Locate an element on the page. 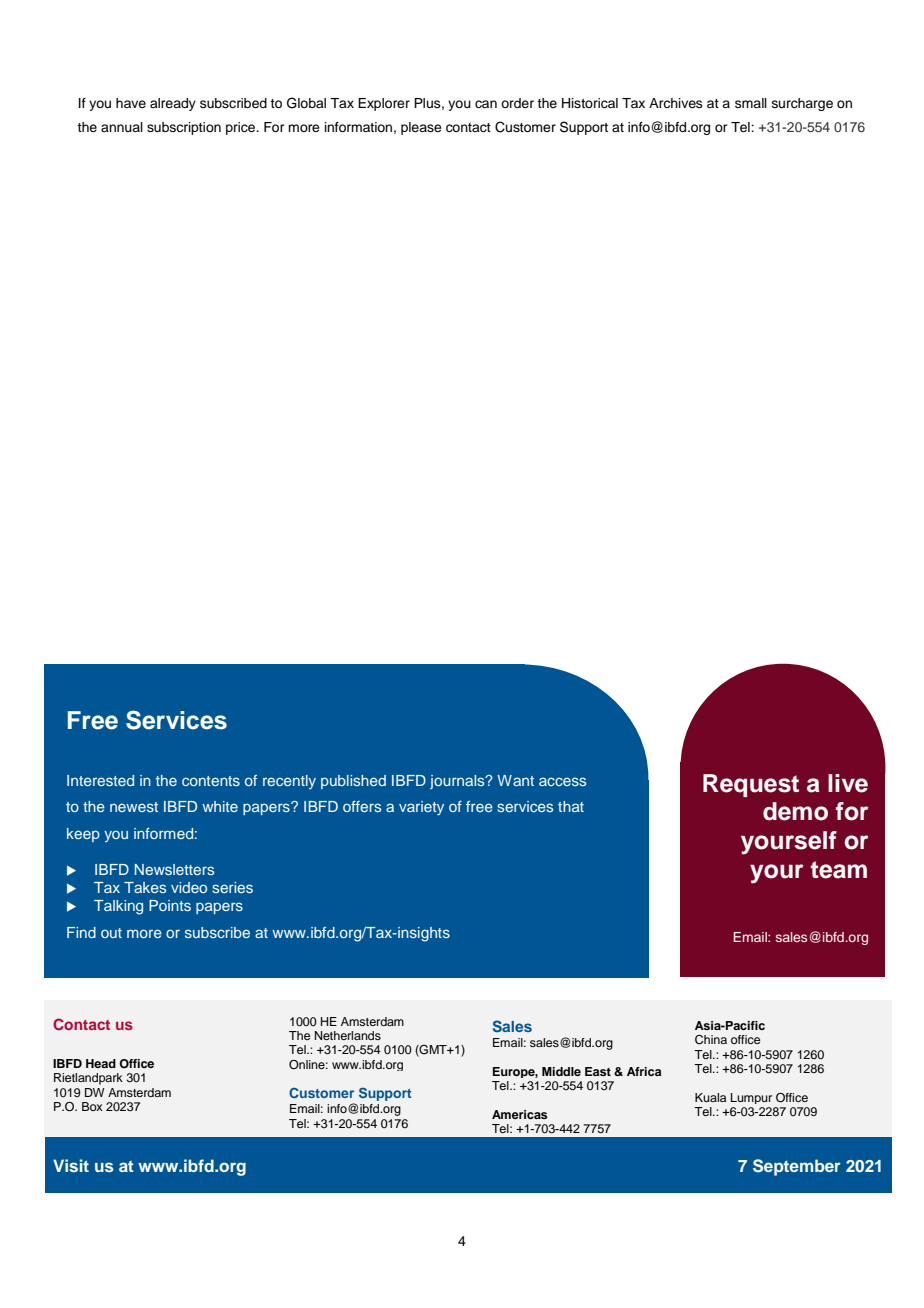 This image has height=1308, width=924. contents is located at coordinates (211, 781).
